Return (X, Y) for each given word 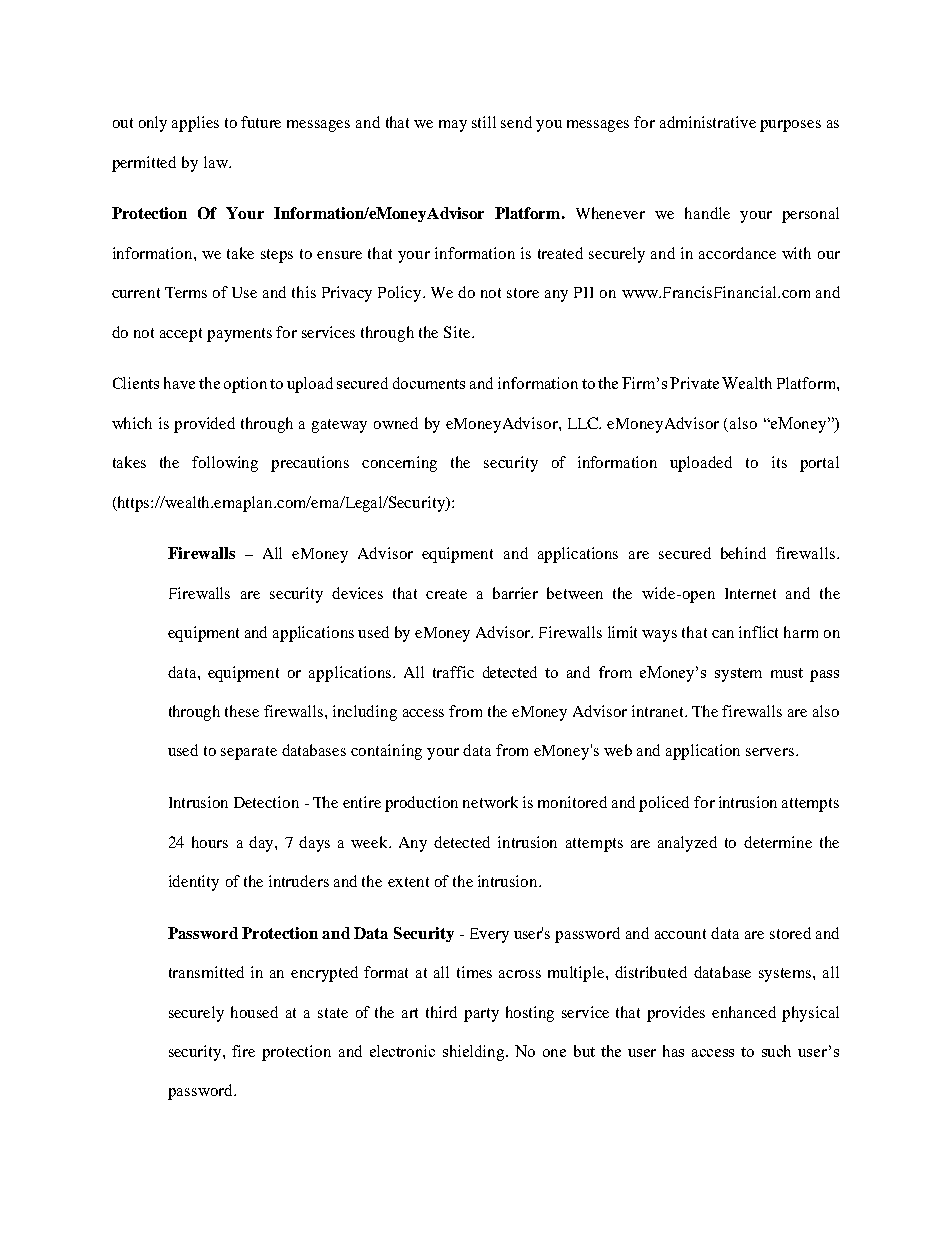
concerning (399, 464)
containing (386, 752)
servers (770, 752)
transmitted (206, 972)
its (779, 462)
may (453, 126)
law (217, 162)
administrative (708, 122)
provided (204, 425)
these (242, 711)
